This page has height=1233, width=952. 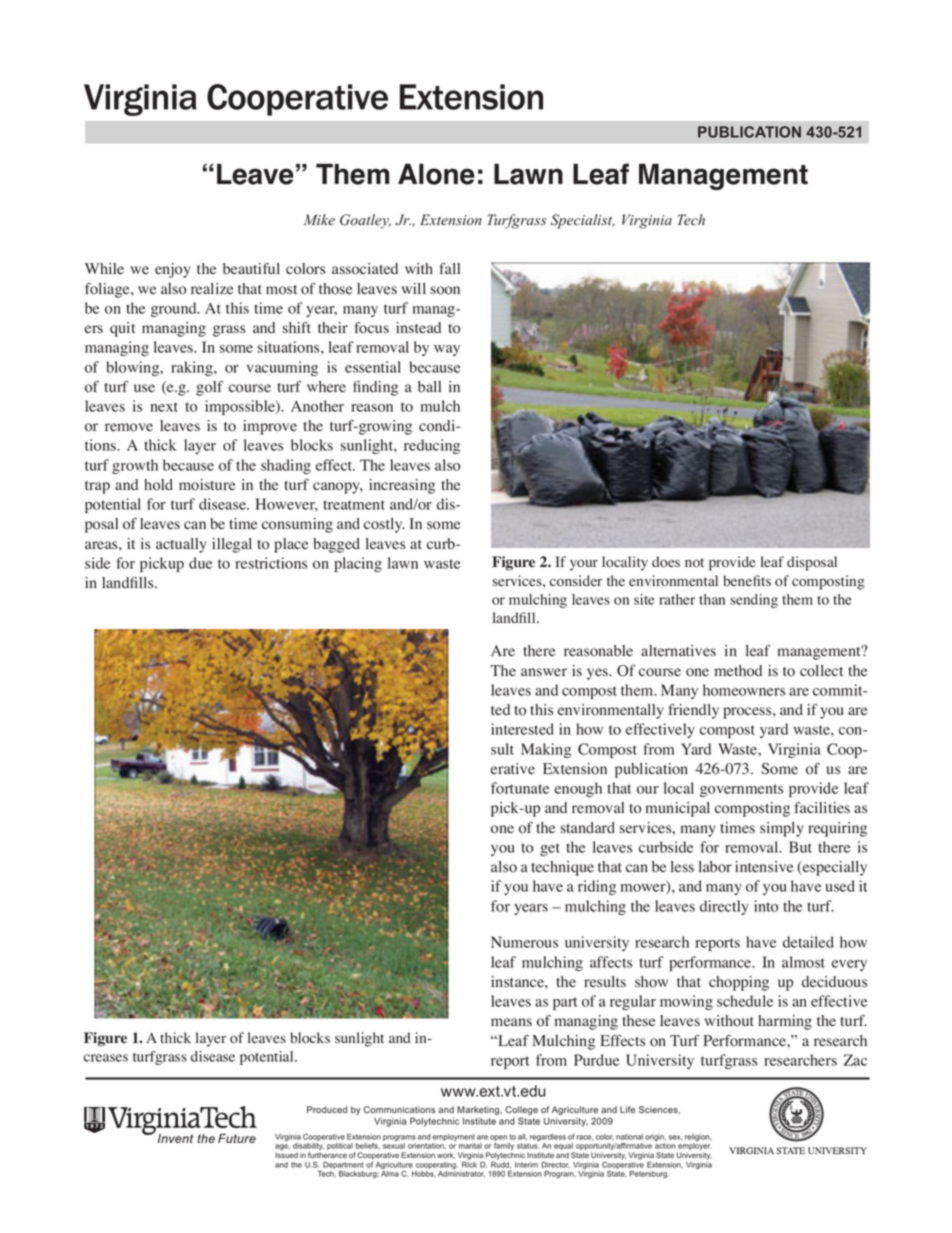 I want to click on Specialist, so click(x=583, y=221).
